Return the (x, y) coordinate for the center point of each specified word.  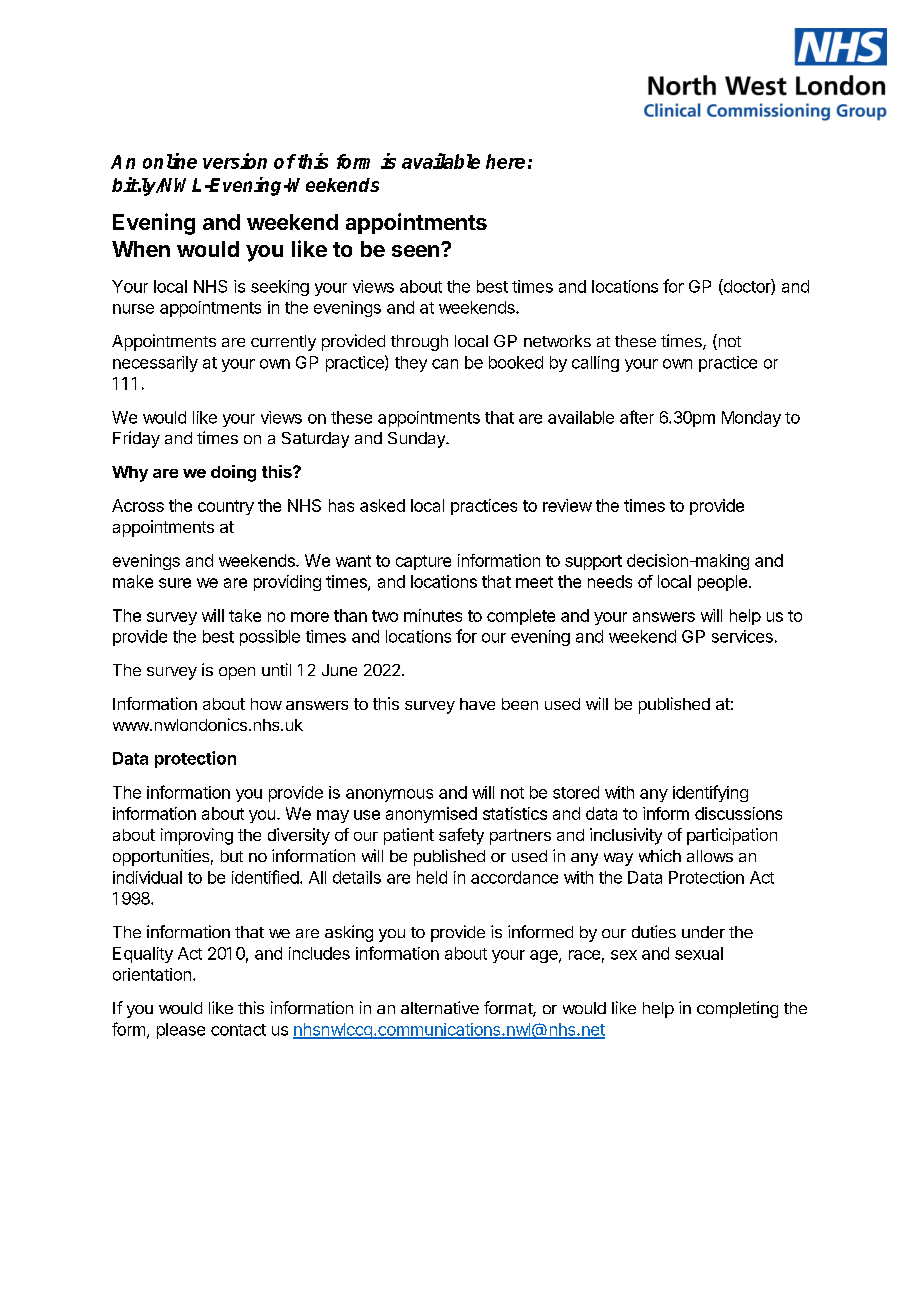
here (505, 161)
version (235, 161)
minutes (433, 615)
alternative (440, 1007)
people (722, 583)
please (181, 1031)
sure (175, 583)
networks (557, 341)
